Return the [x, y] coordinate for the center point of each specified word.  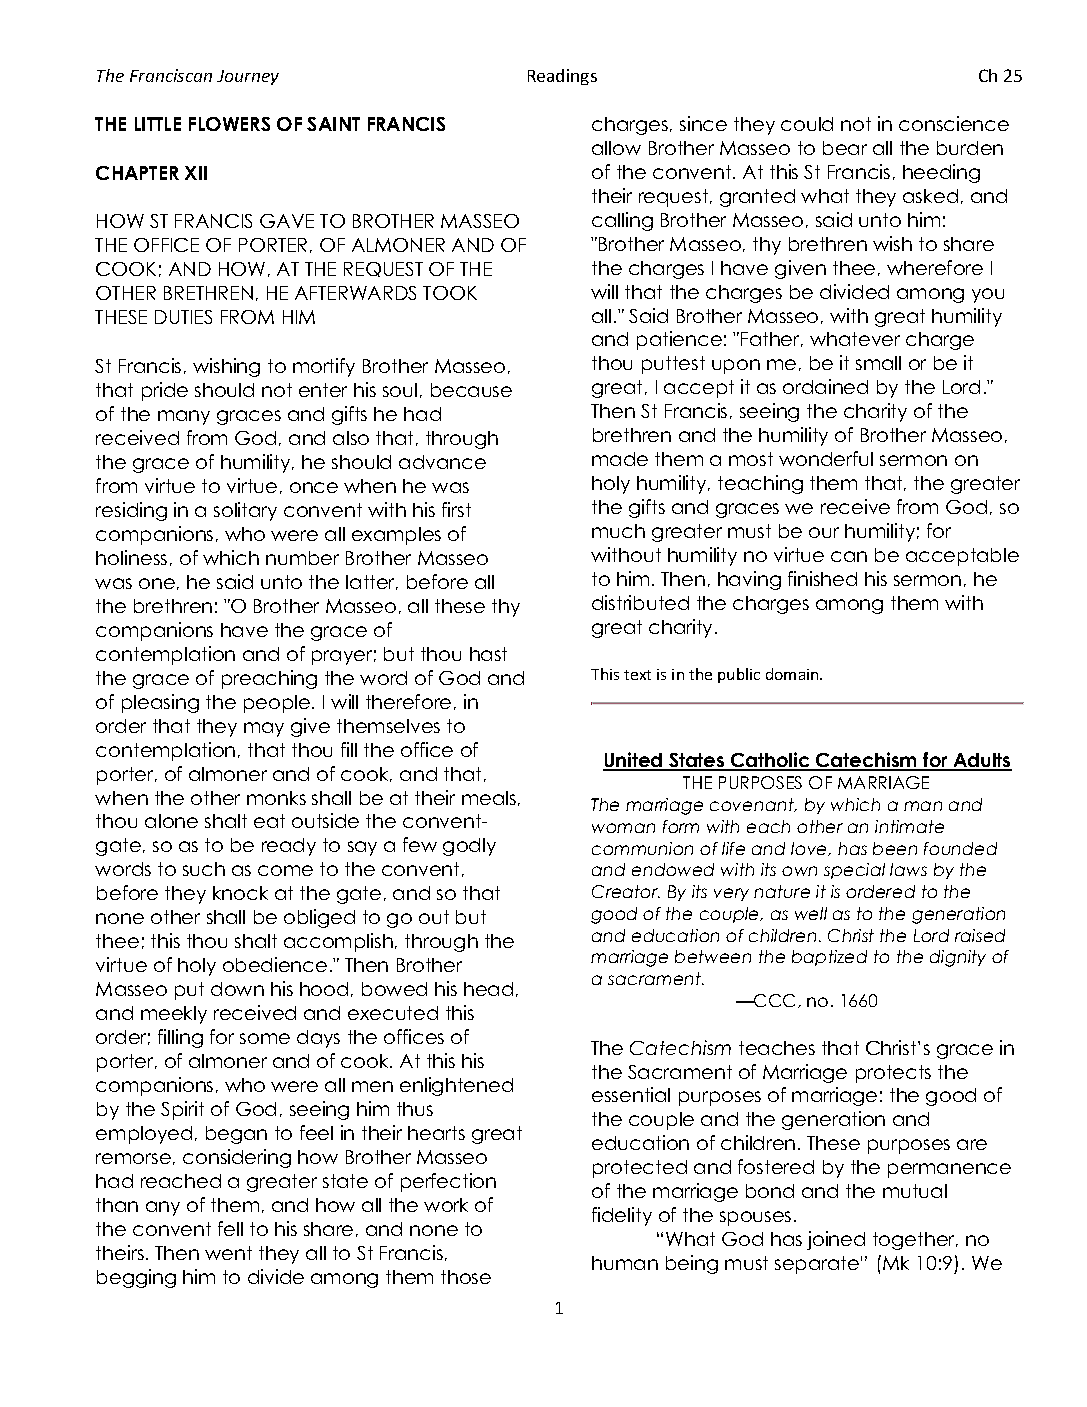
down [237, 989]
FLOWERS [229, 124]
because [471, 390]
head [488, 989]
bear [845, 148]
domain [793, 674]
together [915, 1241]
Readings [562, 77]
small [878, 363]
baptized [829, 958]
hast [488, 654]
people [278, 704]
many [184, 417]
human [625, 1263]
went [228, 1253]
